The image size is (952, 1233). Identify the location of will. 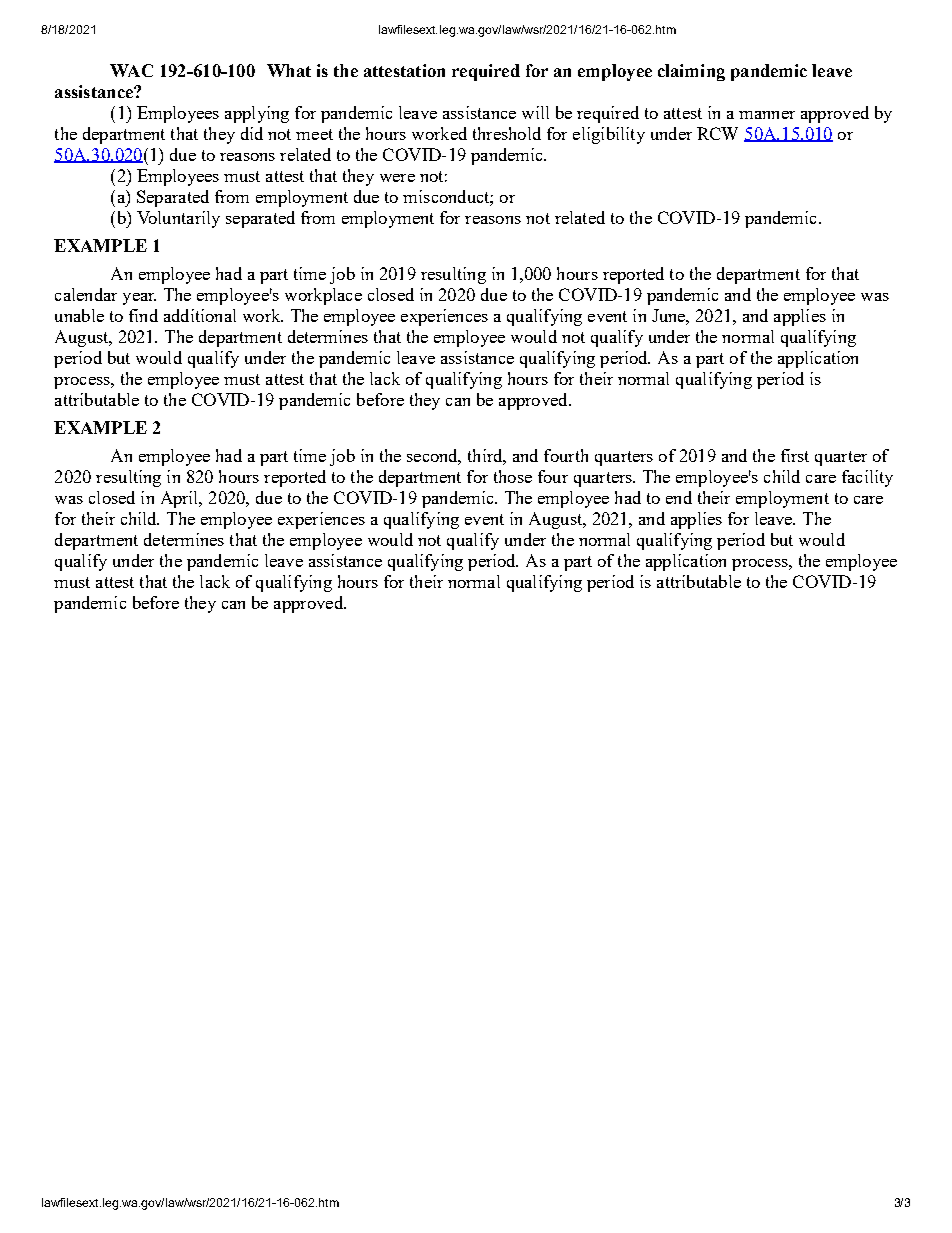
(535, 112).
